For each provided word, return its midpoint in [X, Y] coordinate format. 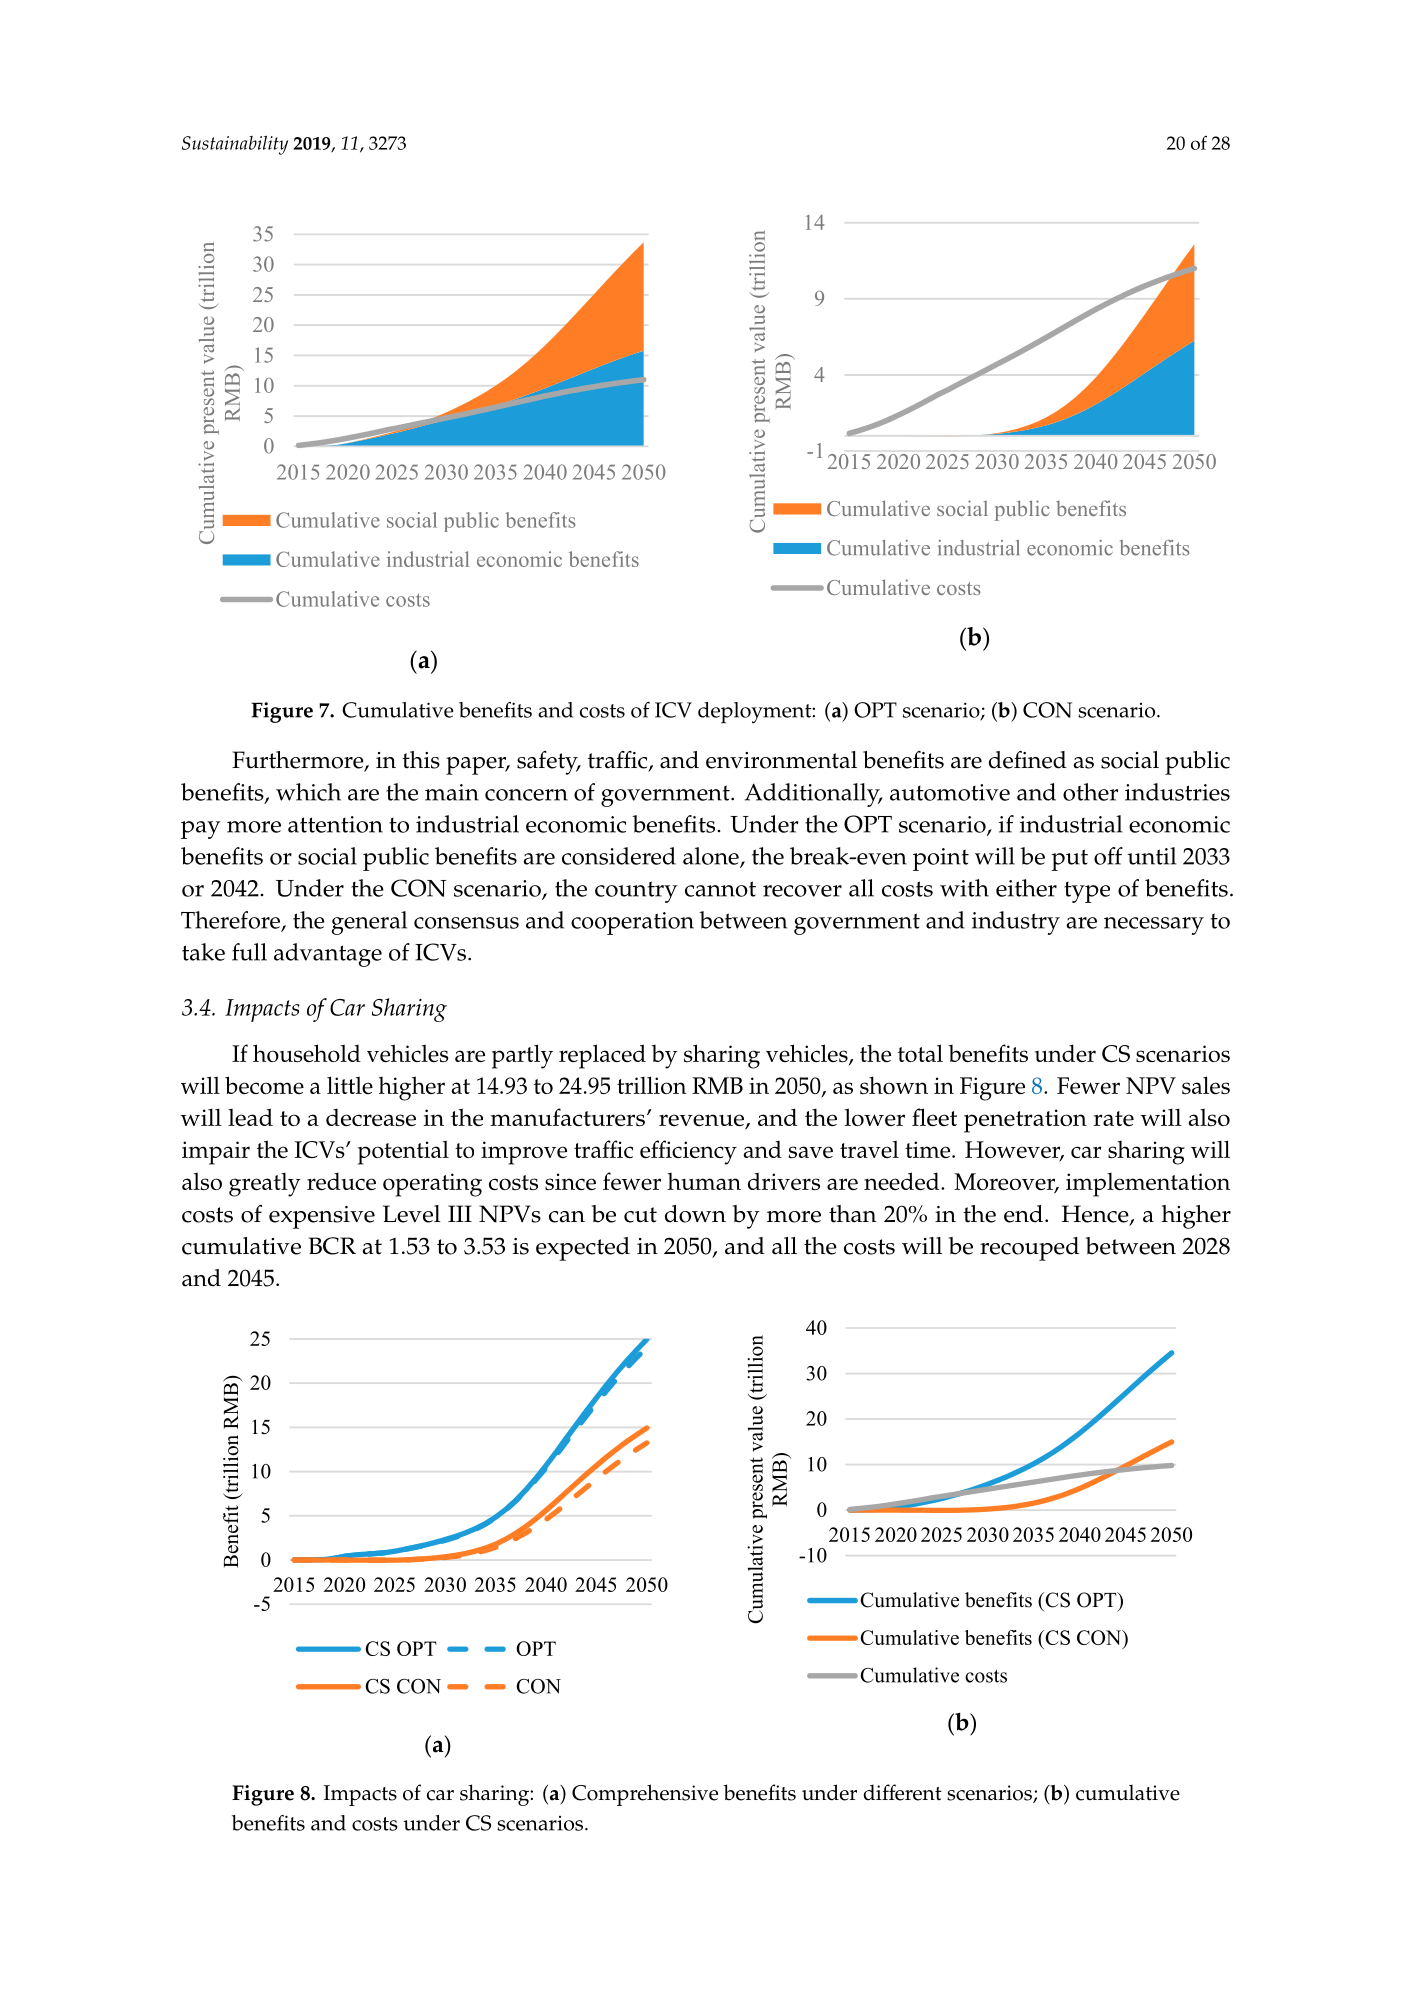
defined [1028, 760]
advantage [328, 955]
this [421, 760]
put [1069, 860]
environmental [781, 760]
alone [712, 857]
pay [201, 830]
